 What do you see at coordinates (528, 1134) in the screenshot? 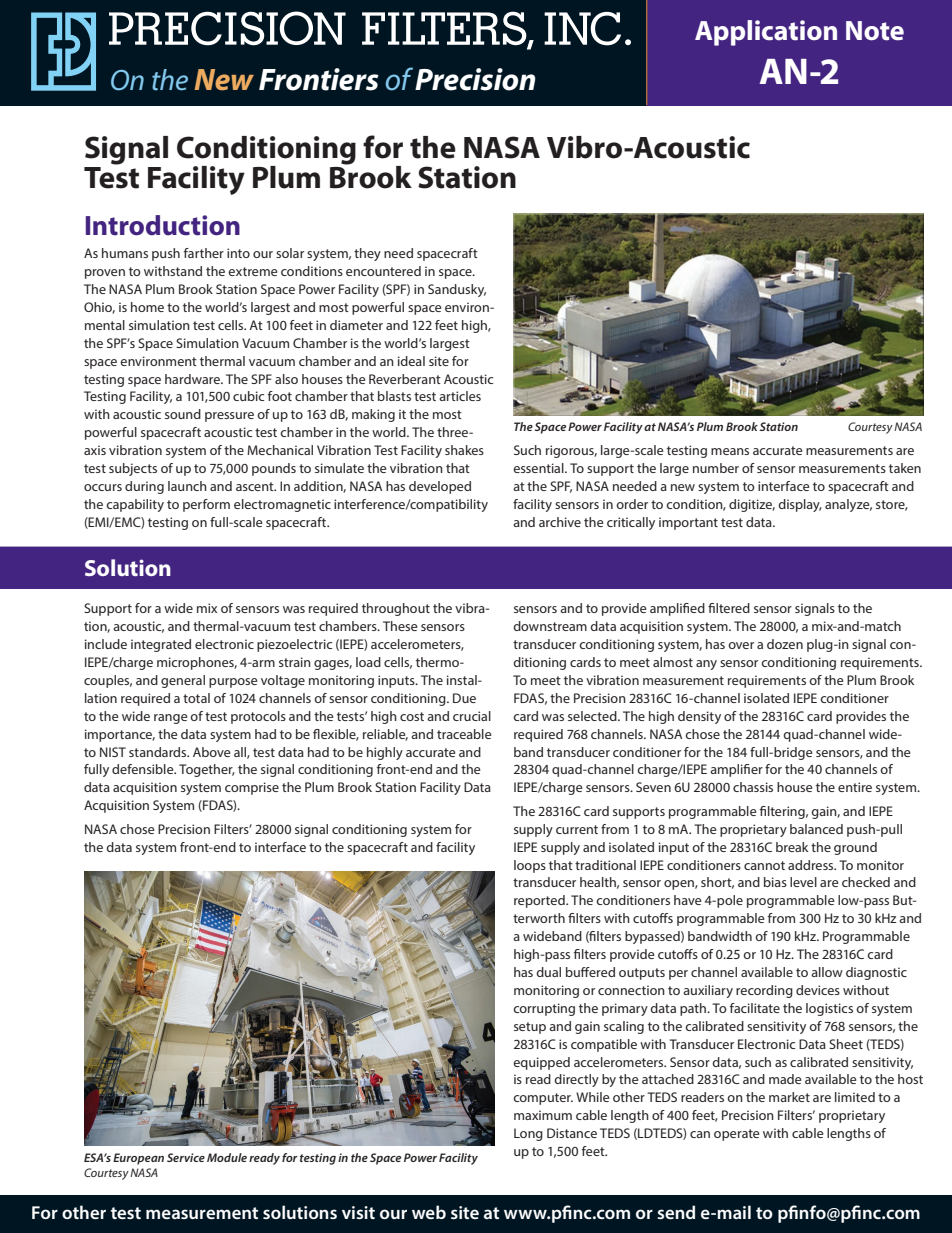
I see `Long` at bounding box center [528, 1134].
